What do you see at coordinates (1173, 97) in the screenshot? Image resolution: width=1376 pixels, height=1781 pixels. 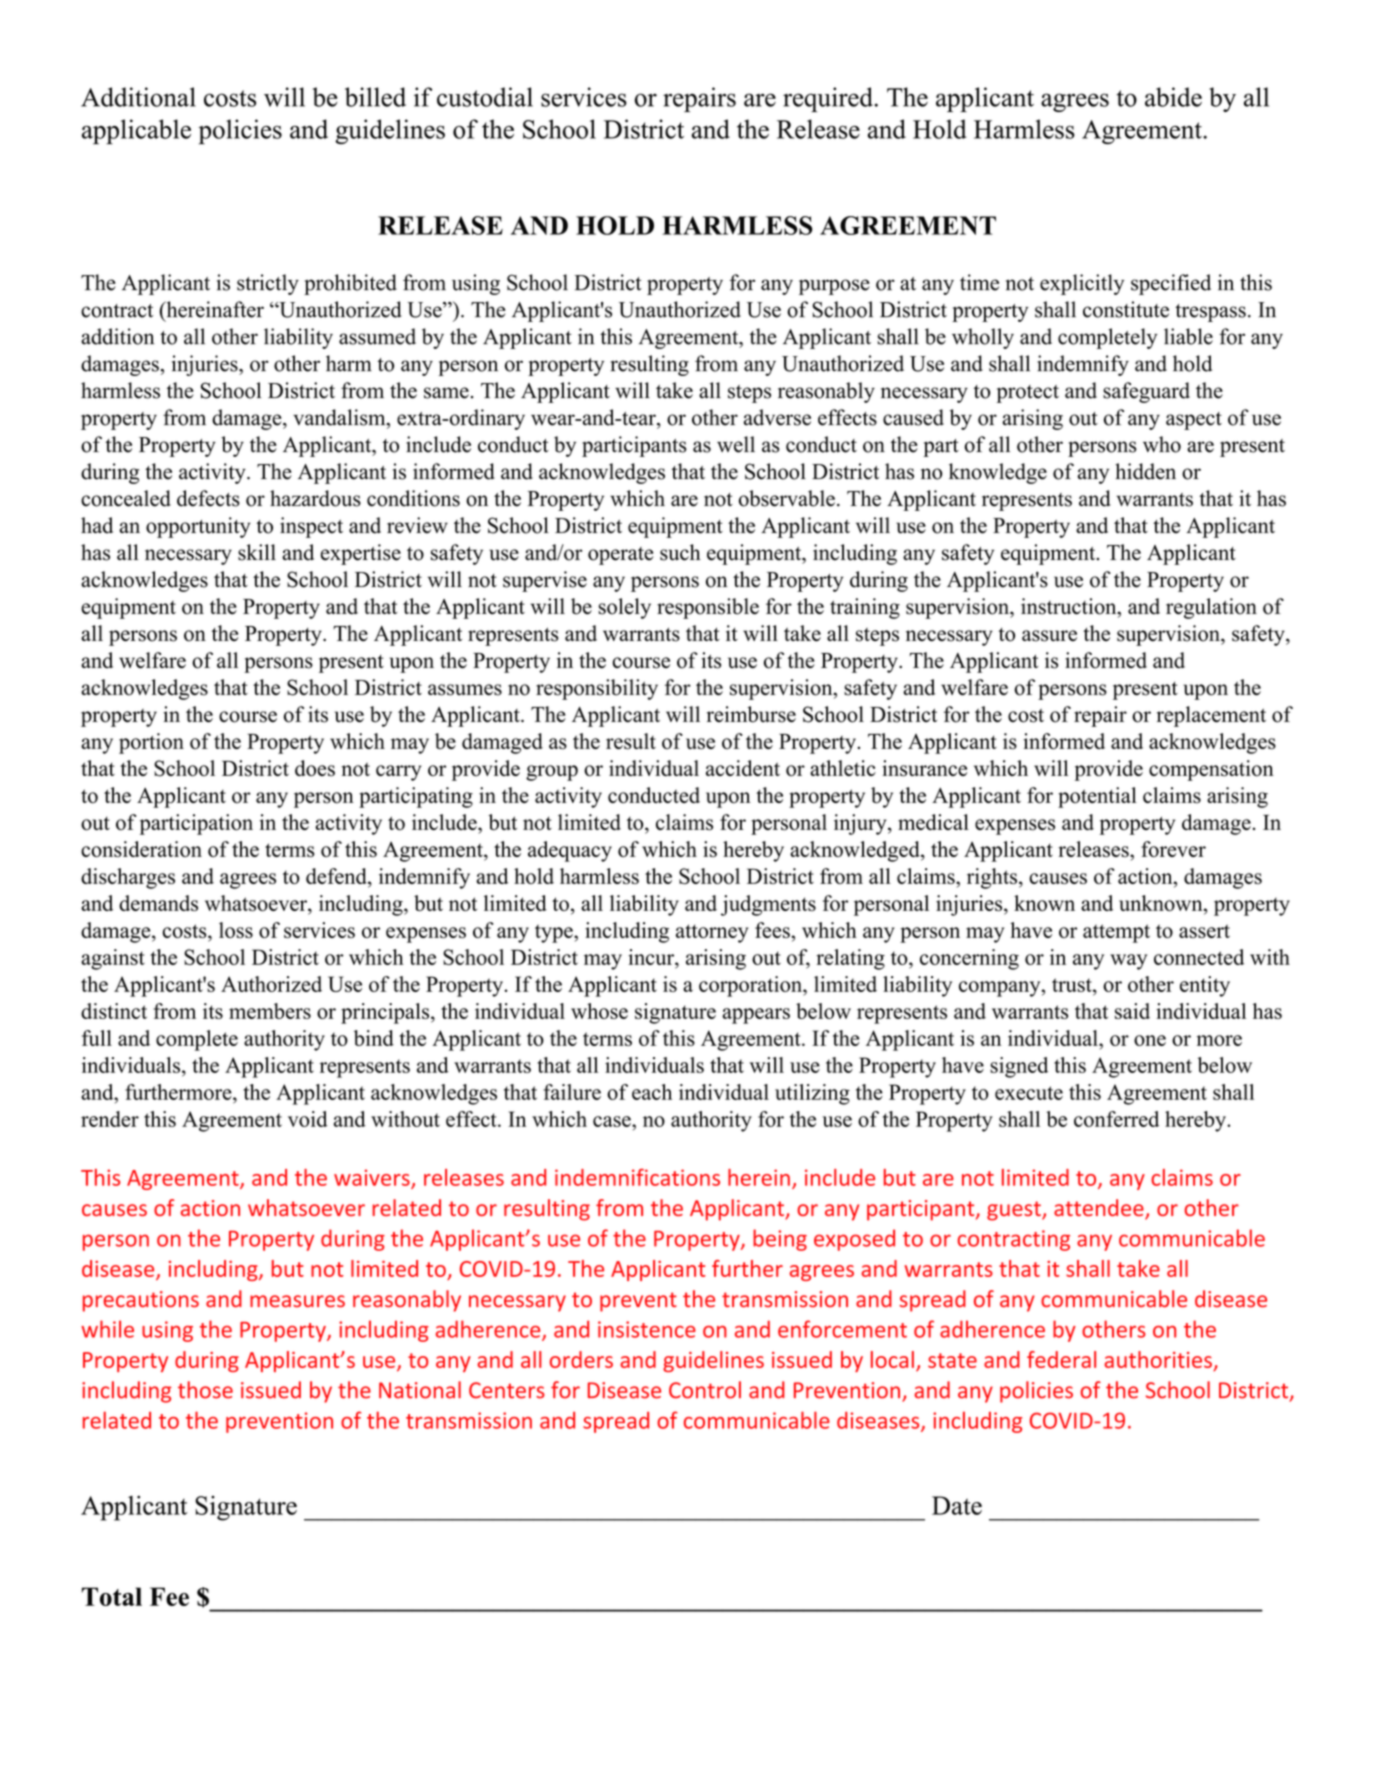 I see `abide` at bounding box center [1173, 97].
